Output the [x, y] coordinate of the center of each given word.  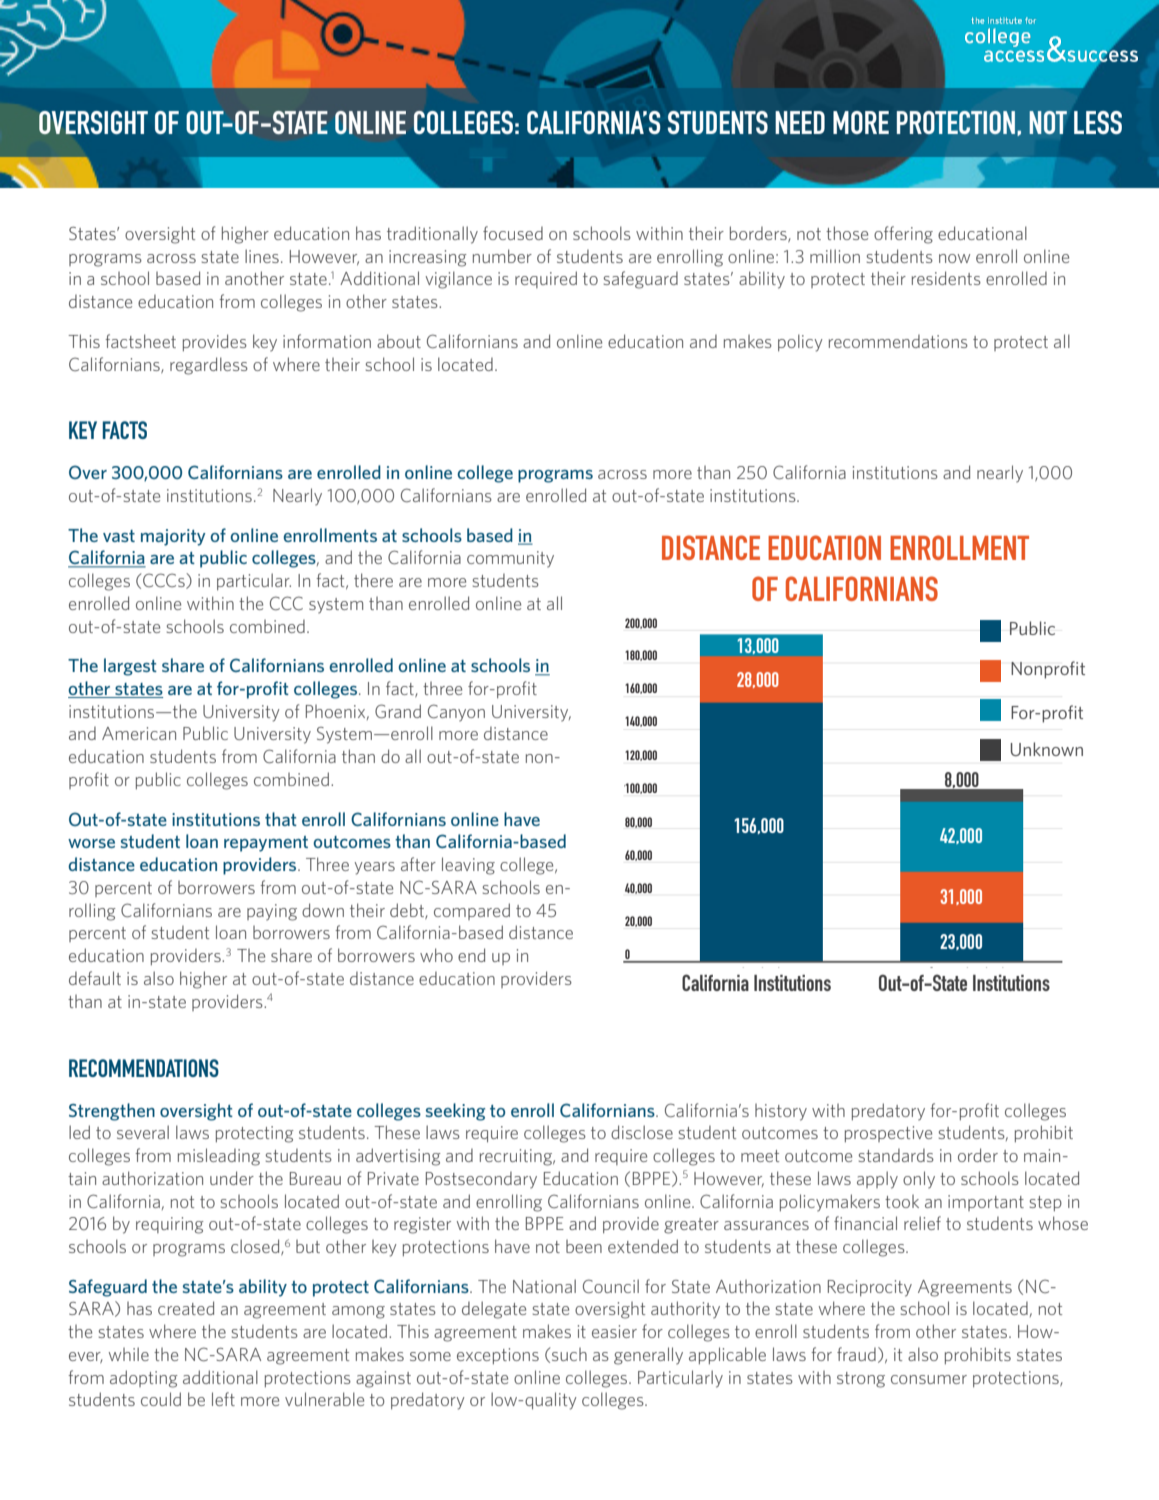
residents [946, 278]
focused [513, 233]
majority [173, 537]
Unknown [1047, 749]
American [139, 733]
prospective [888, 1134]
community [510, 559]
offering [903, 235]
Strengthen [112, 1112]
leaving [468, 866]
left [223, 1399]
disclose [642, 1132]
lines [262, 256]
